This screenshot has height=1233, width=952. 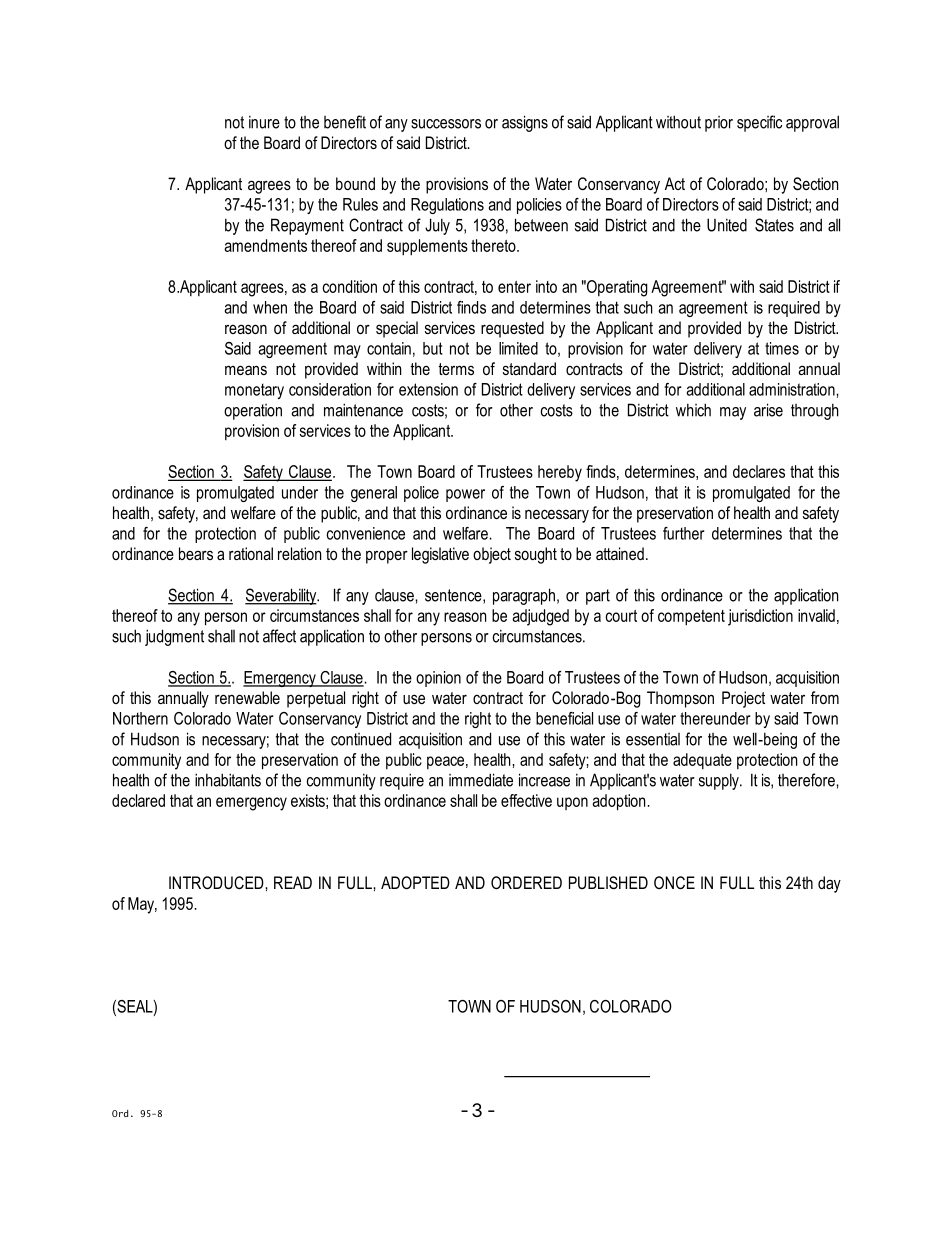 What do you see at coordinates (526, 882) in the screenshot?
I see `ORDERED` at bounding box center [526, 882].
